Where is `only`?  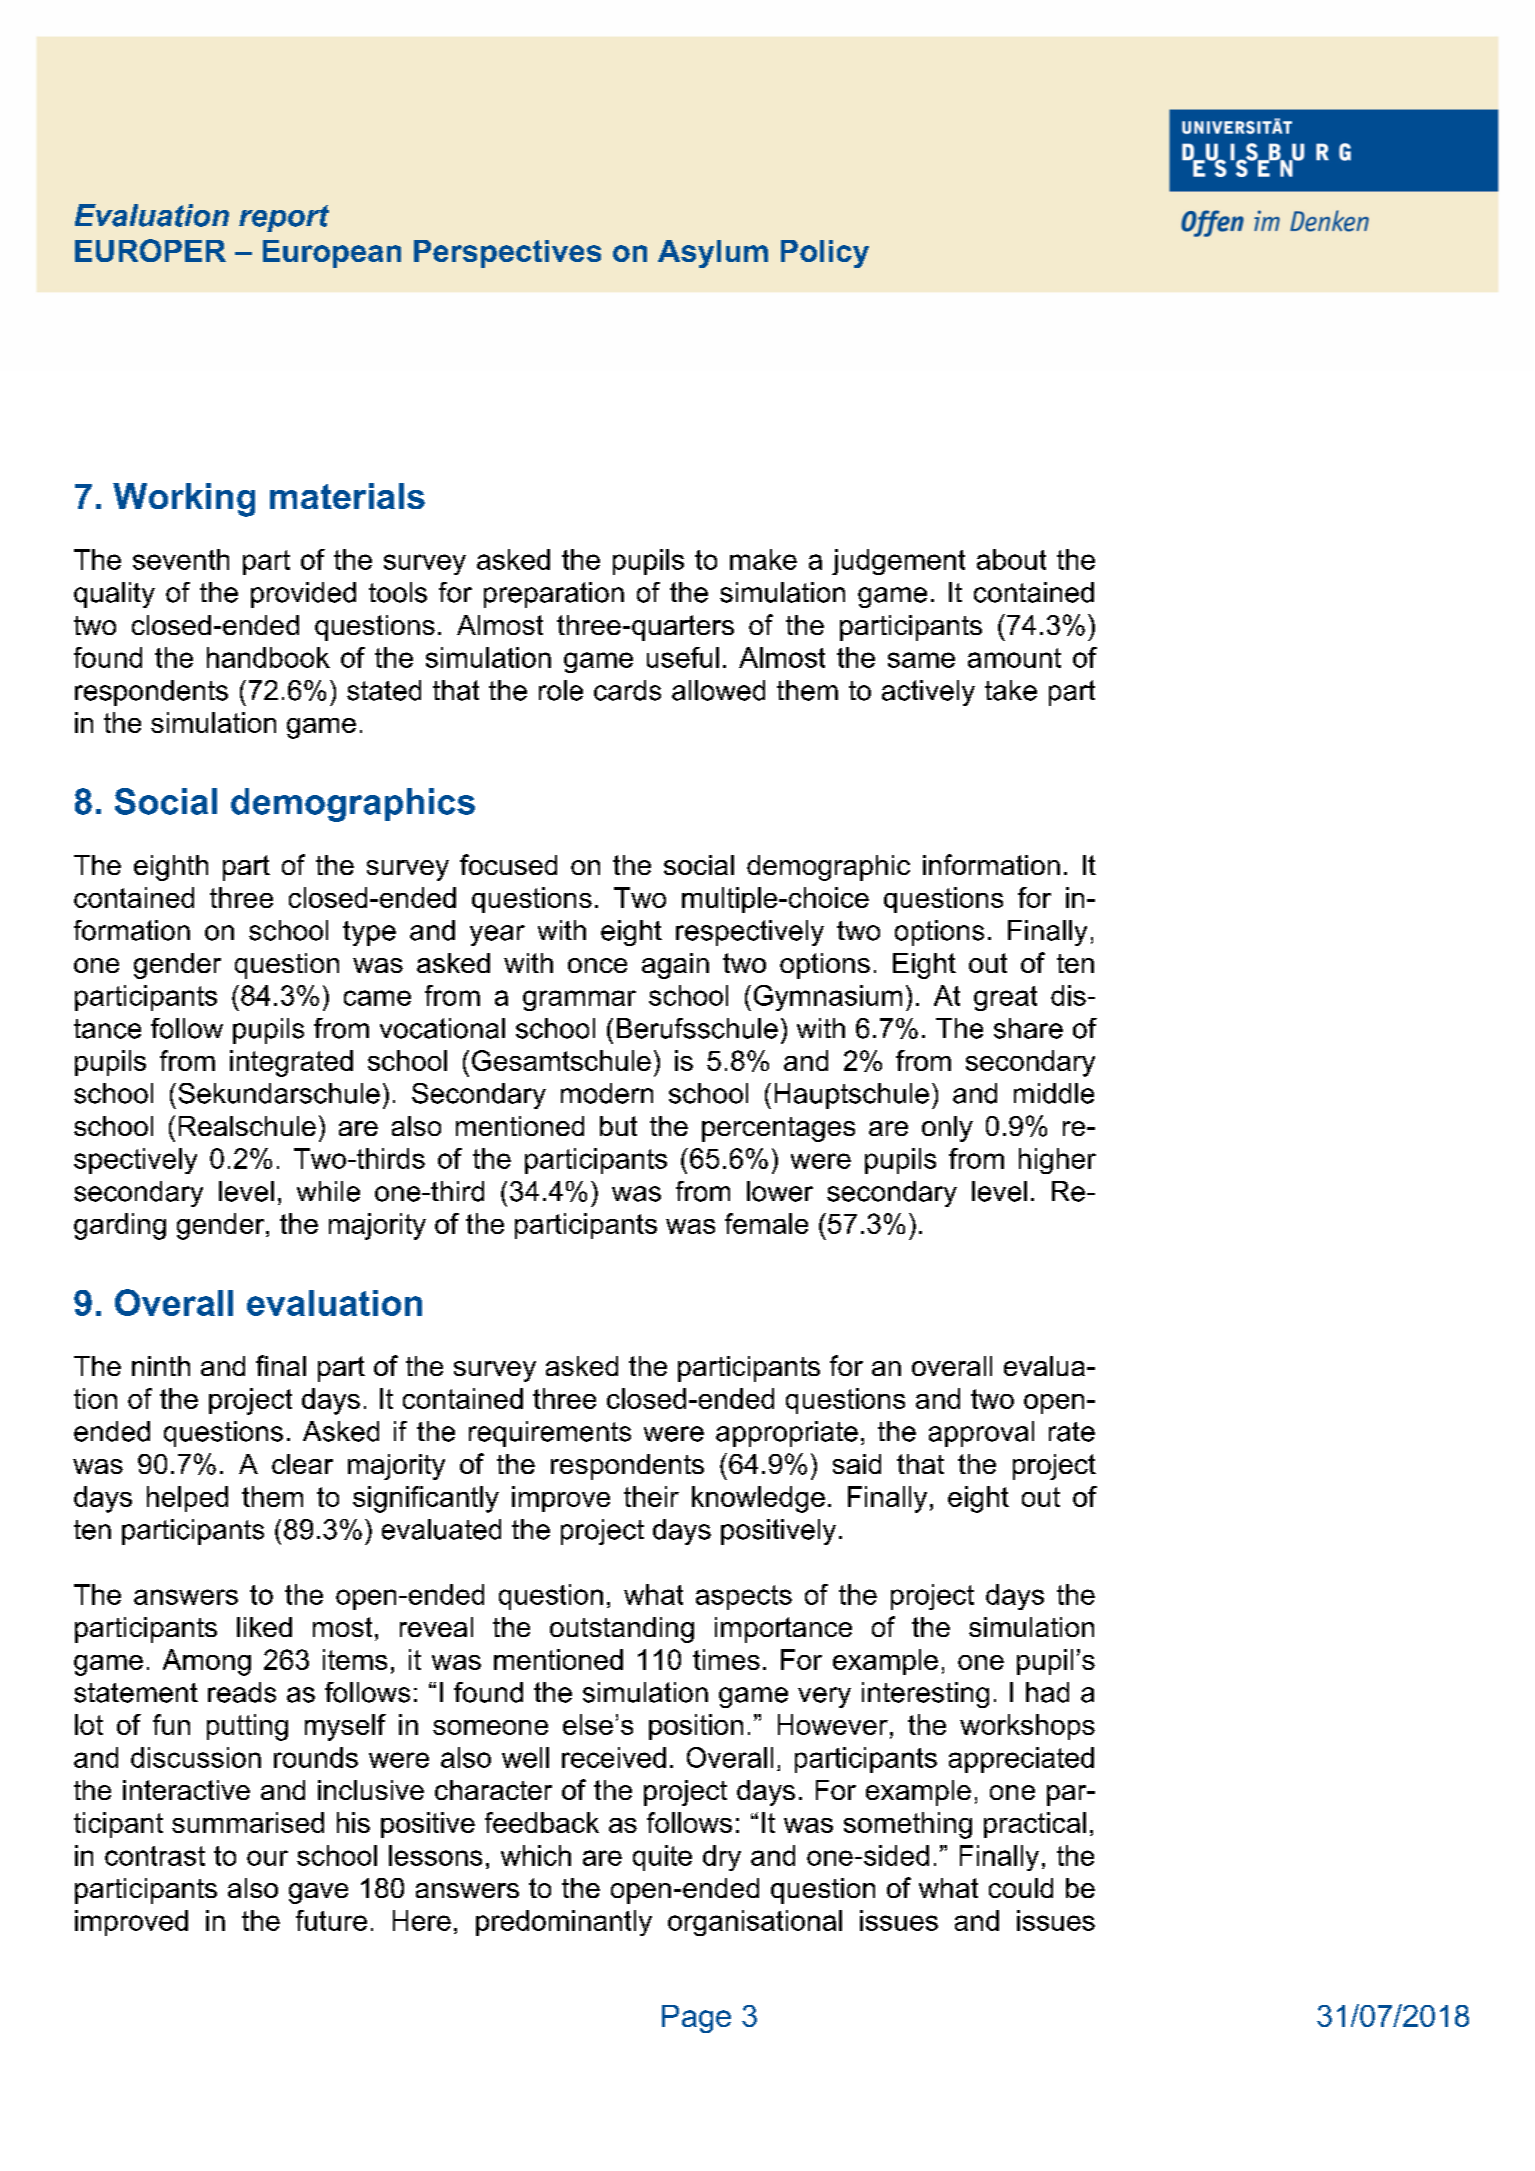
only is located at coordinates (947, 1129).
